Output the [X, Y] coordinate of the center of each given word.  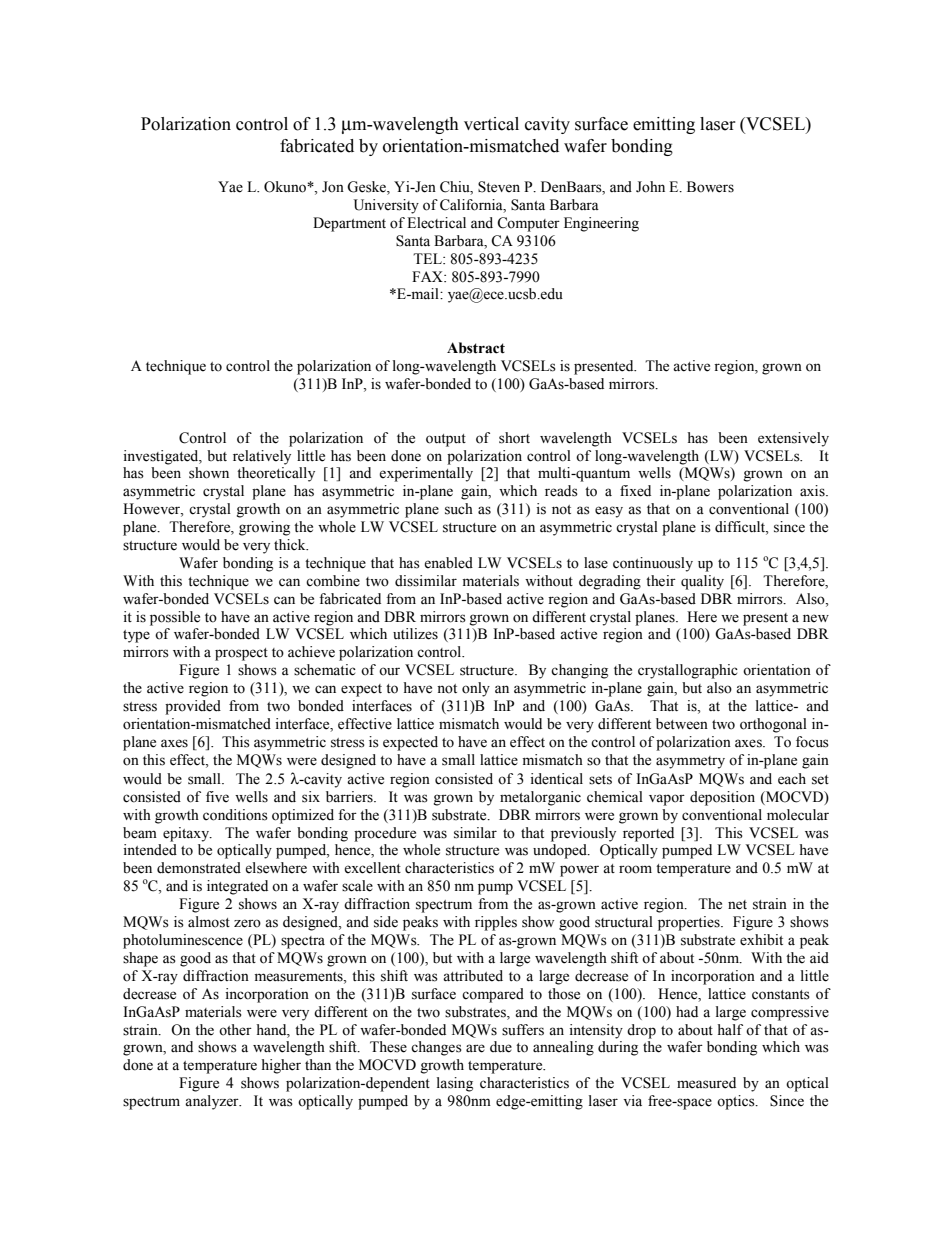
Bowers [710, 187]
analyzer [213, 1102]
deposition [722, 798]
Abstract [476, 348]
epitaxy [187, 834]
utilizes [415, 634]
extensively [793, 439]
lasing [455, 1084]
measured [706, 1083]
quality [702, 582]
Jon [333, 187]
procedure [385, 834]
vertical [491, 124]
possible [175, 618]
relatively [262, 457]
